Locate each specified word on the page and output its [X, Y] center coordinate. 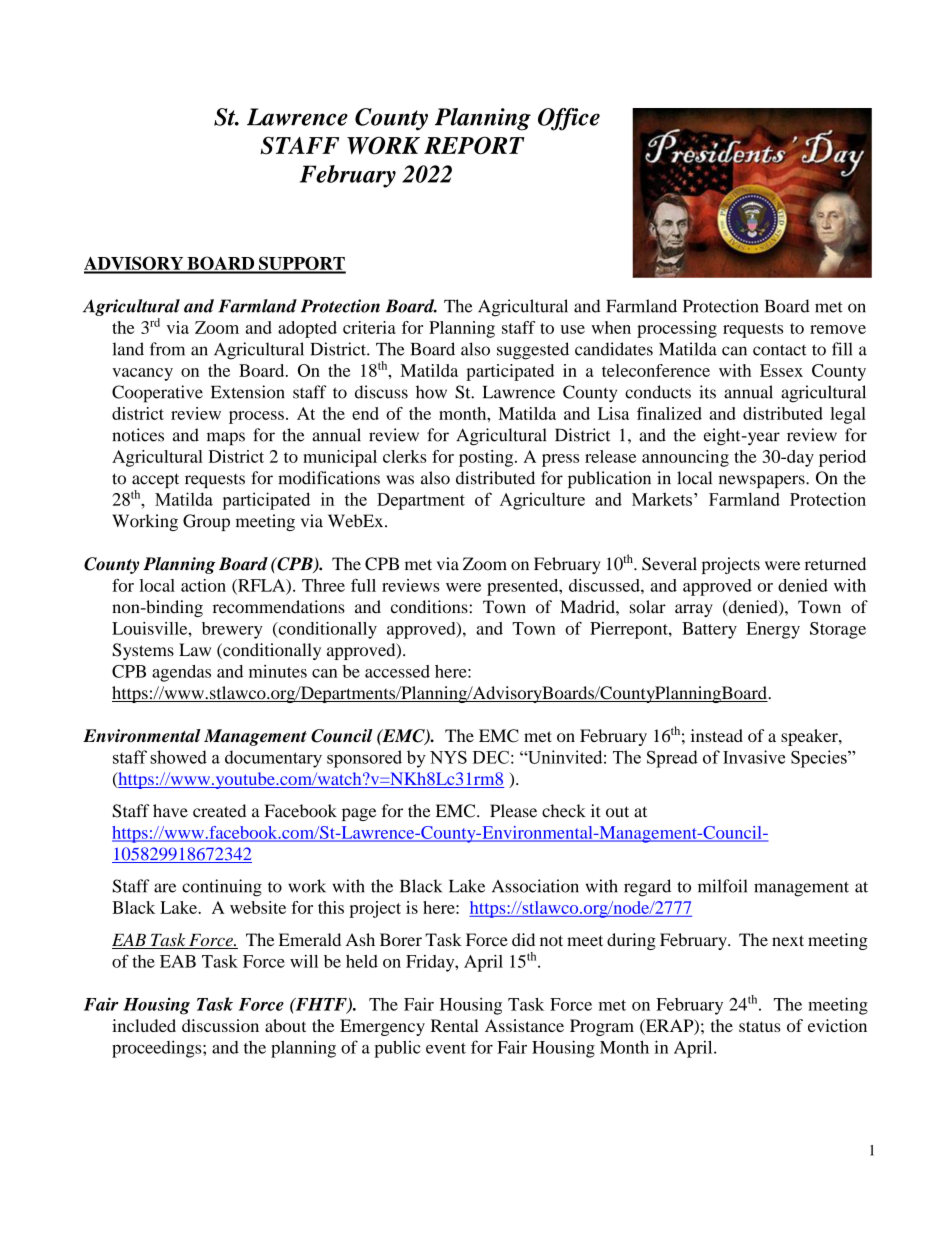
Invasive [754, 757]
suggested [533, 351]
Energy [773, 630]
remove [838, 329]
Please [513, 811]
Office [569, 119]
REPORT [474, 145]
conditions [430, 607]
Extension [248, 392]
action [203, 585]
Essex [781, 370]
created [219, 811]
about [285, 1025]
